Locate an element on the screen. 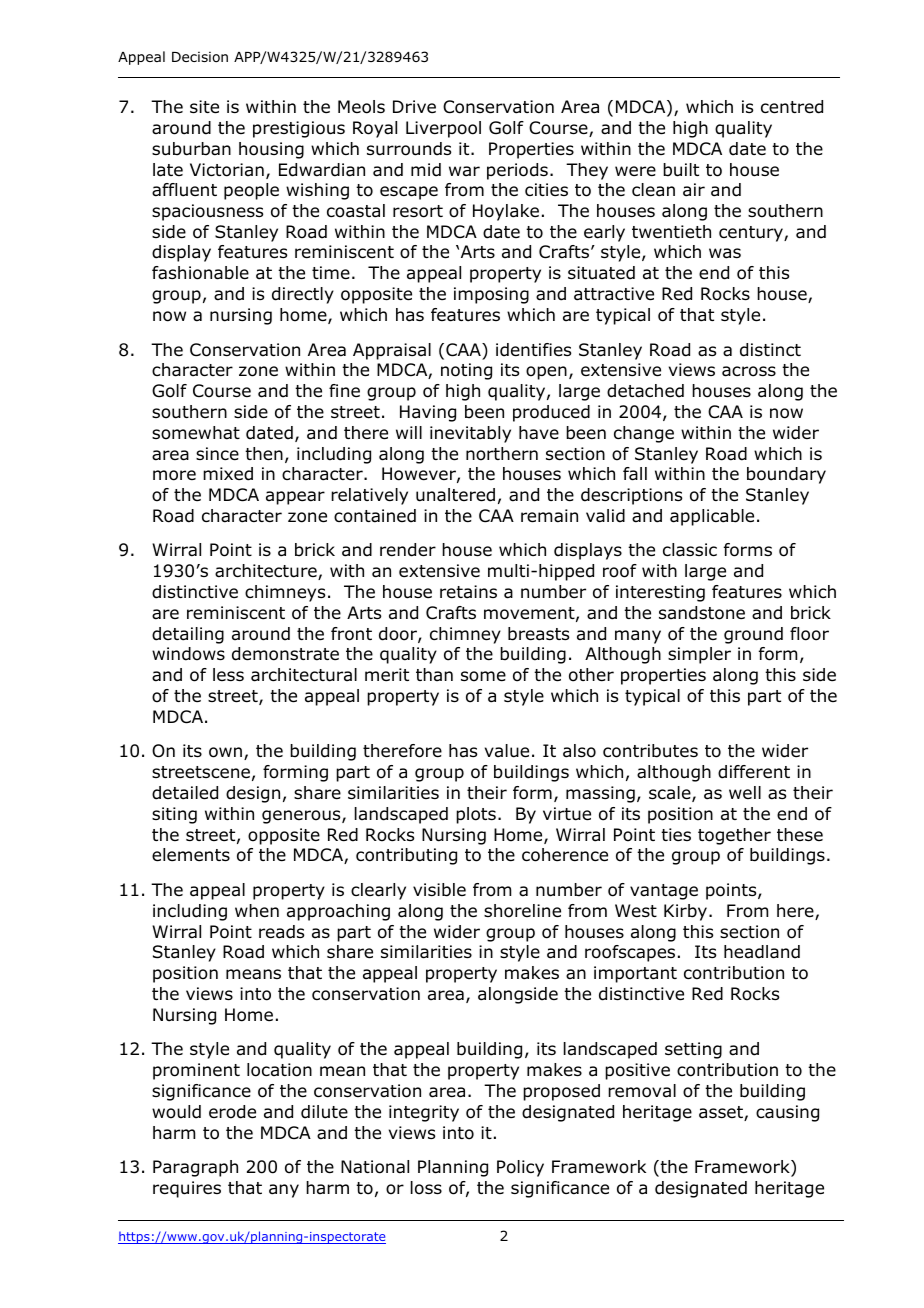  erode is located at coordinates (232, 1112).
